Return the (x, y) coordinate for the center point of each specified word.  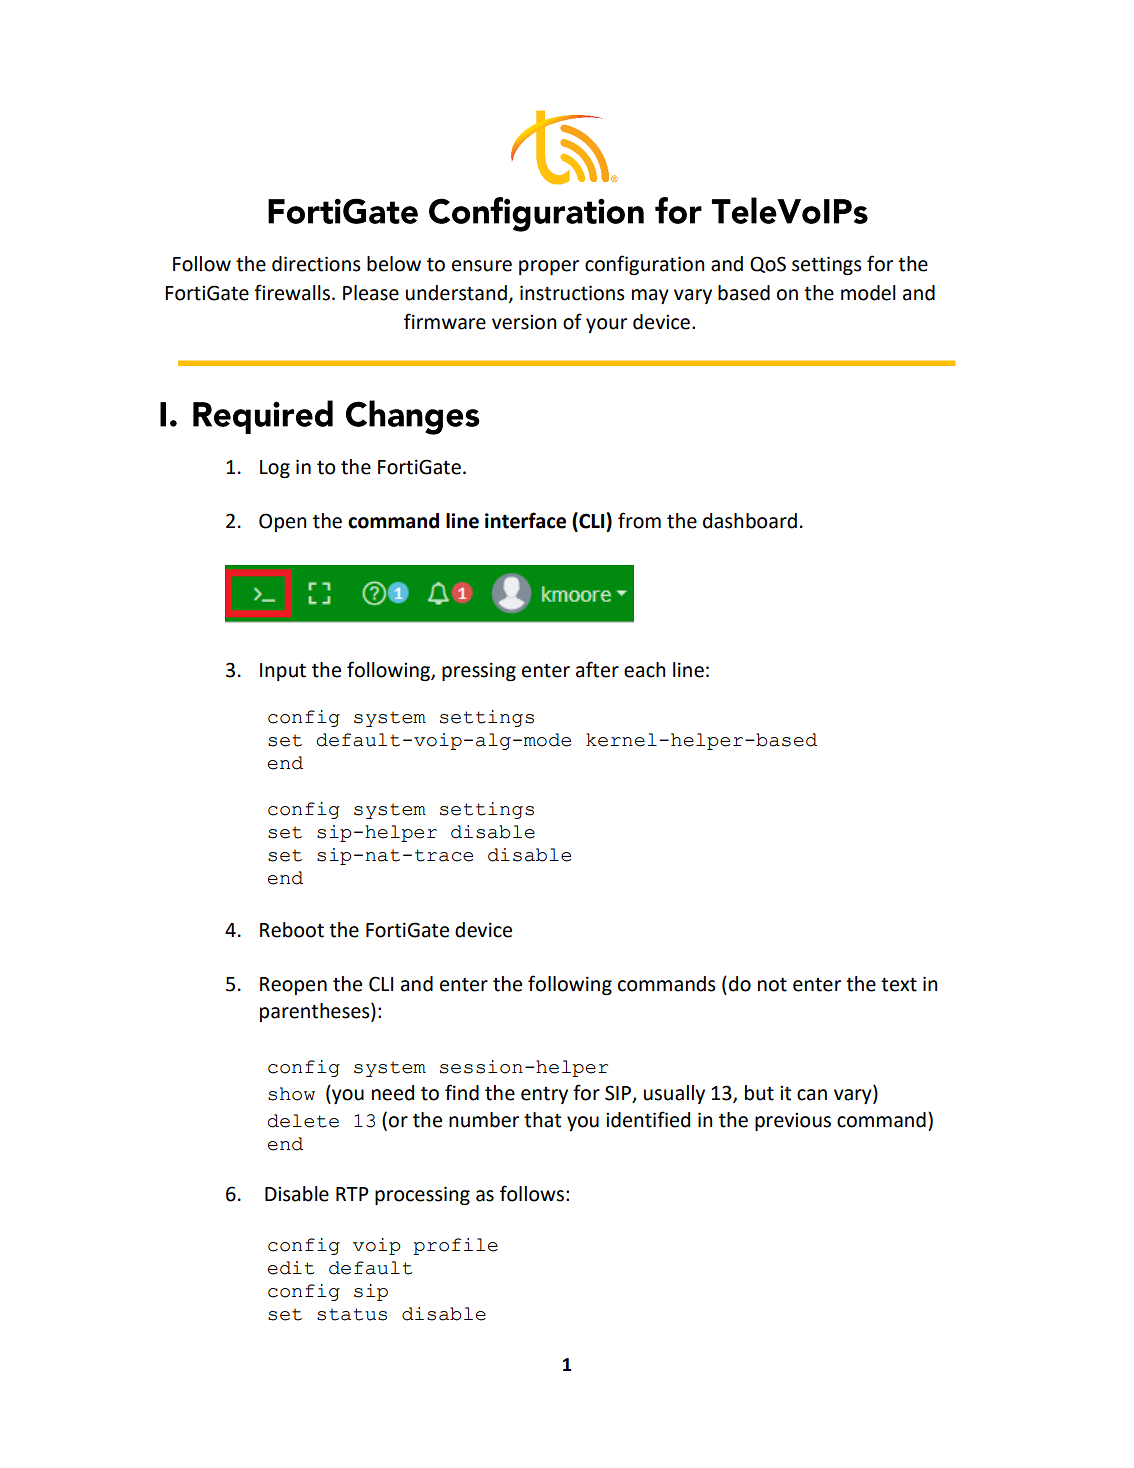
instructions (572, 293)
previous (793, 1121)
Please (371, 293)
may (650, 296)
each (645, 670)
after (597, 669)
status (352, 1314)
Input (283, 672)
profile (455, 1246)
